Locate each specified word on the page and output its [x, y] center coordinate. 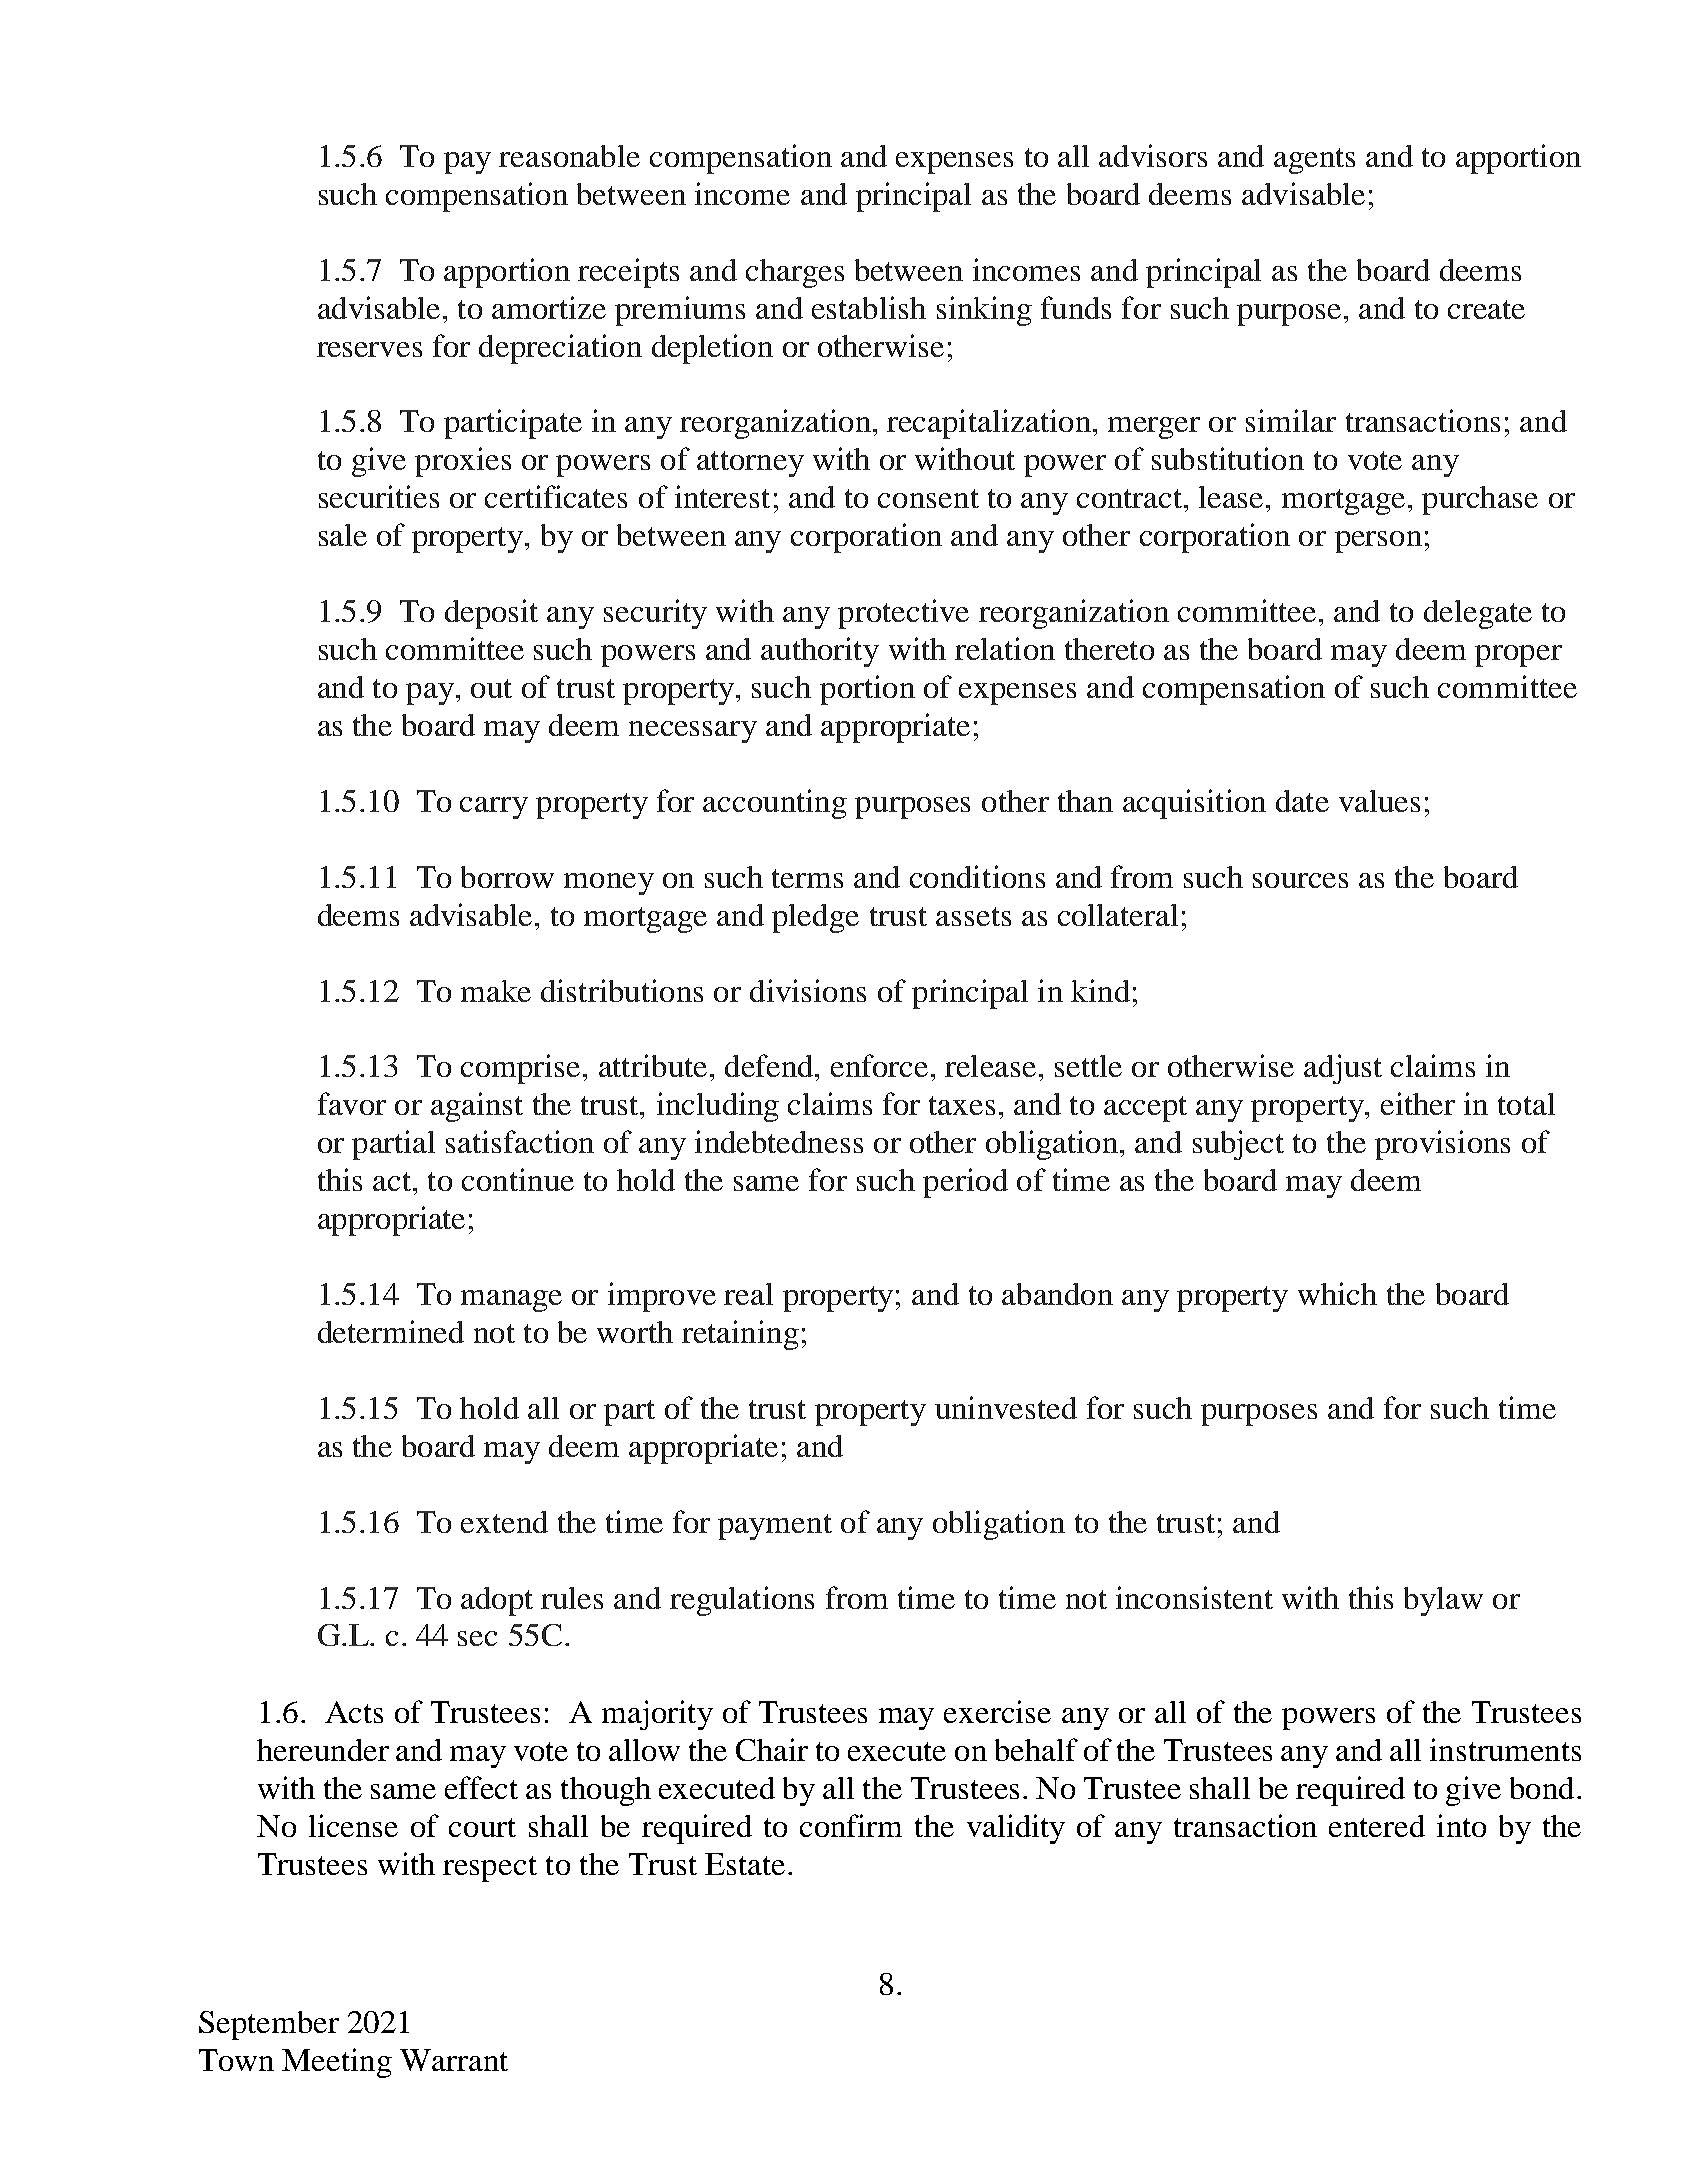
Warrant [454, 2060]
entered [1377, 1826]
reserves [369, 349]
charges [795, 273]
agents [1314, 161]
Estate [745, 1864]
